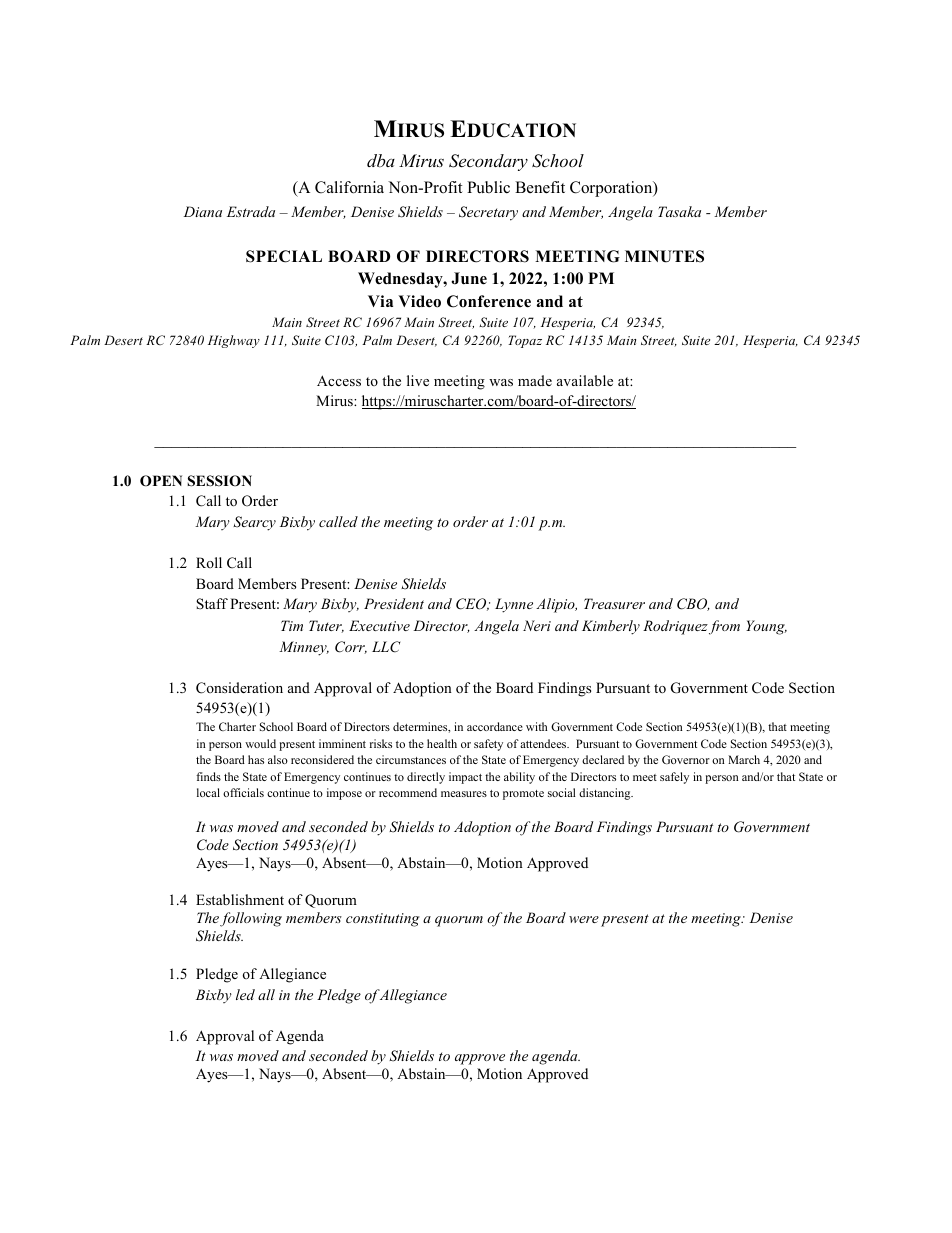 The image size is (952, 1233). Describe the element at coordinates (209, 562) in the screenshot. I see `Roll` at that location.
